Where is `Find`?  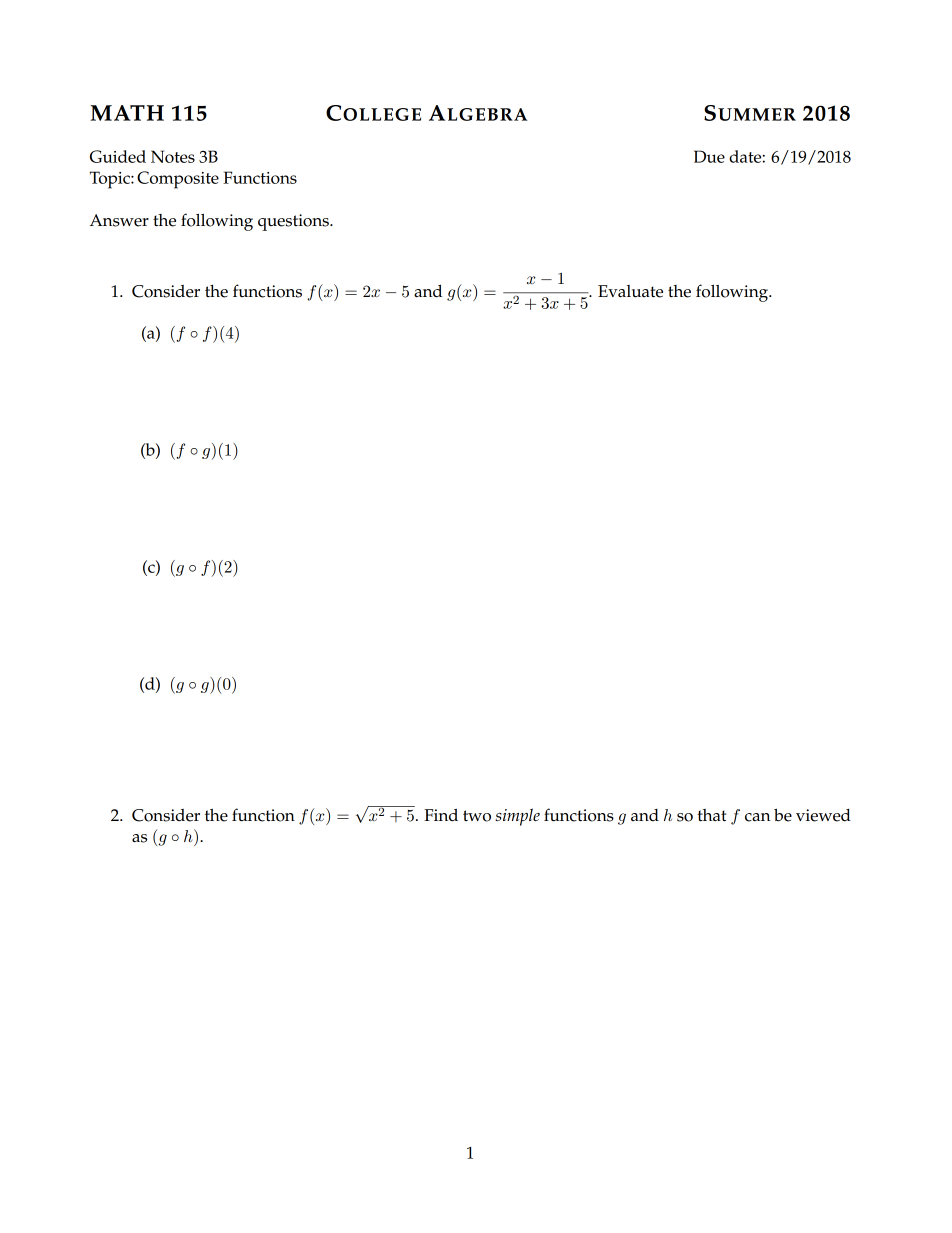 Find is located at coordinates (441, 815).
